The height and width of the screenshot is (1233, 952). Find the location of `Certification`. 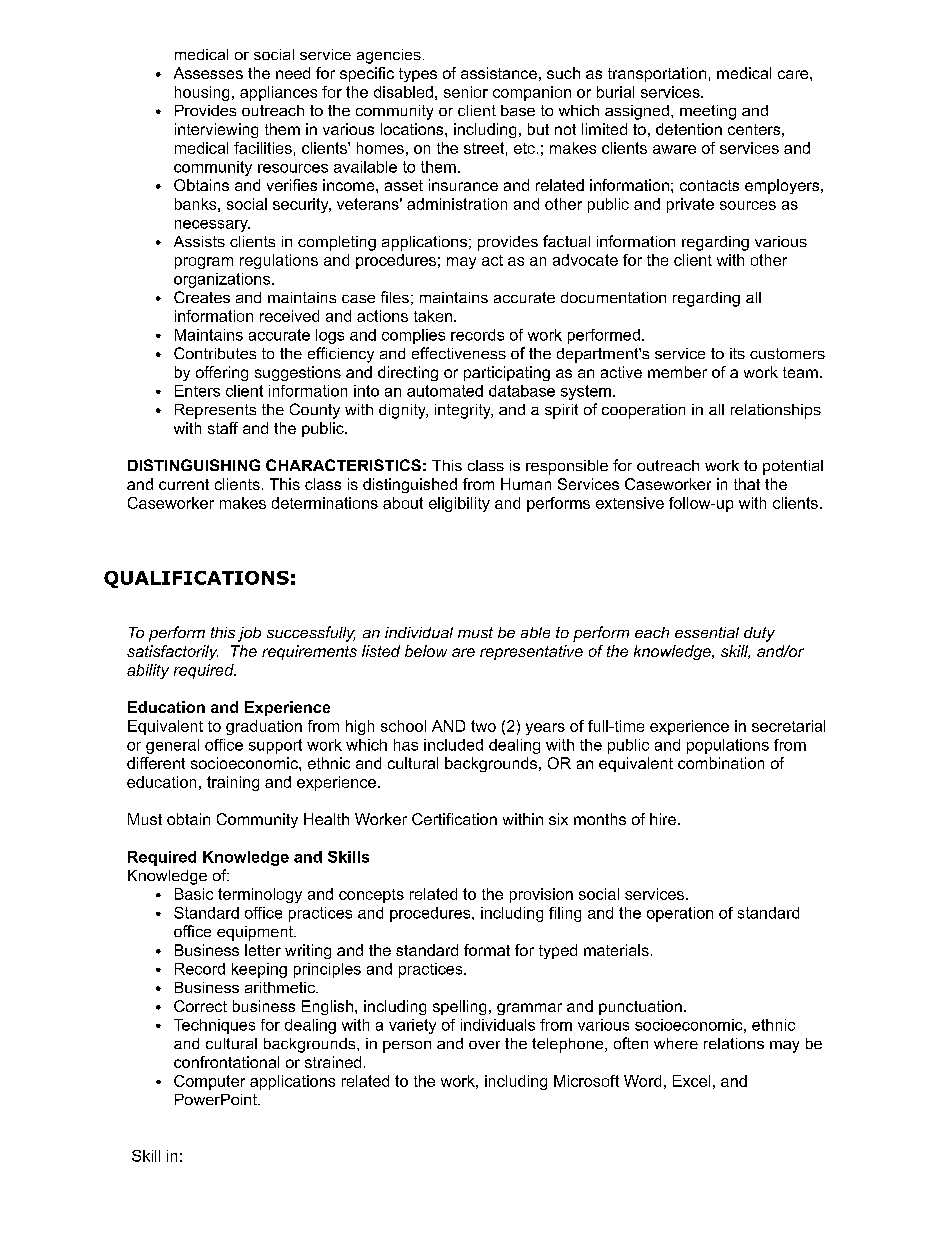

Certification is located at coordinates (454, 819).
